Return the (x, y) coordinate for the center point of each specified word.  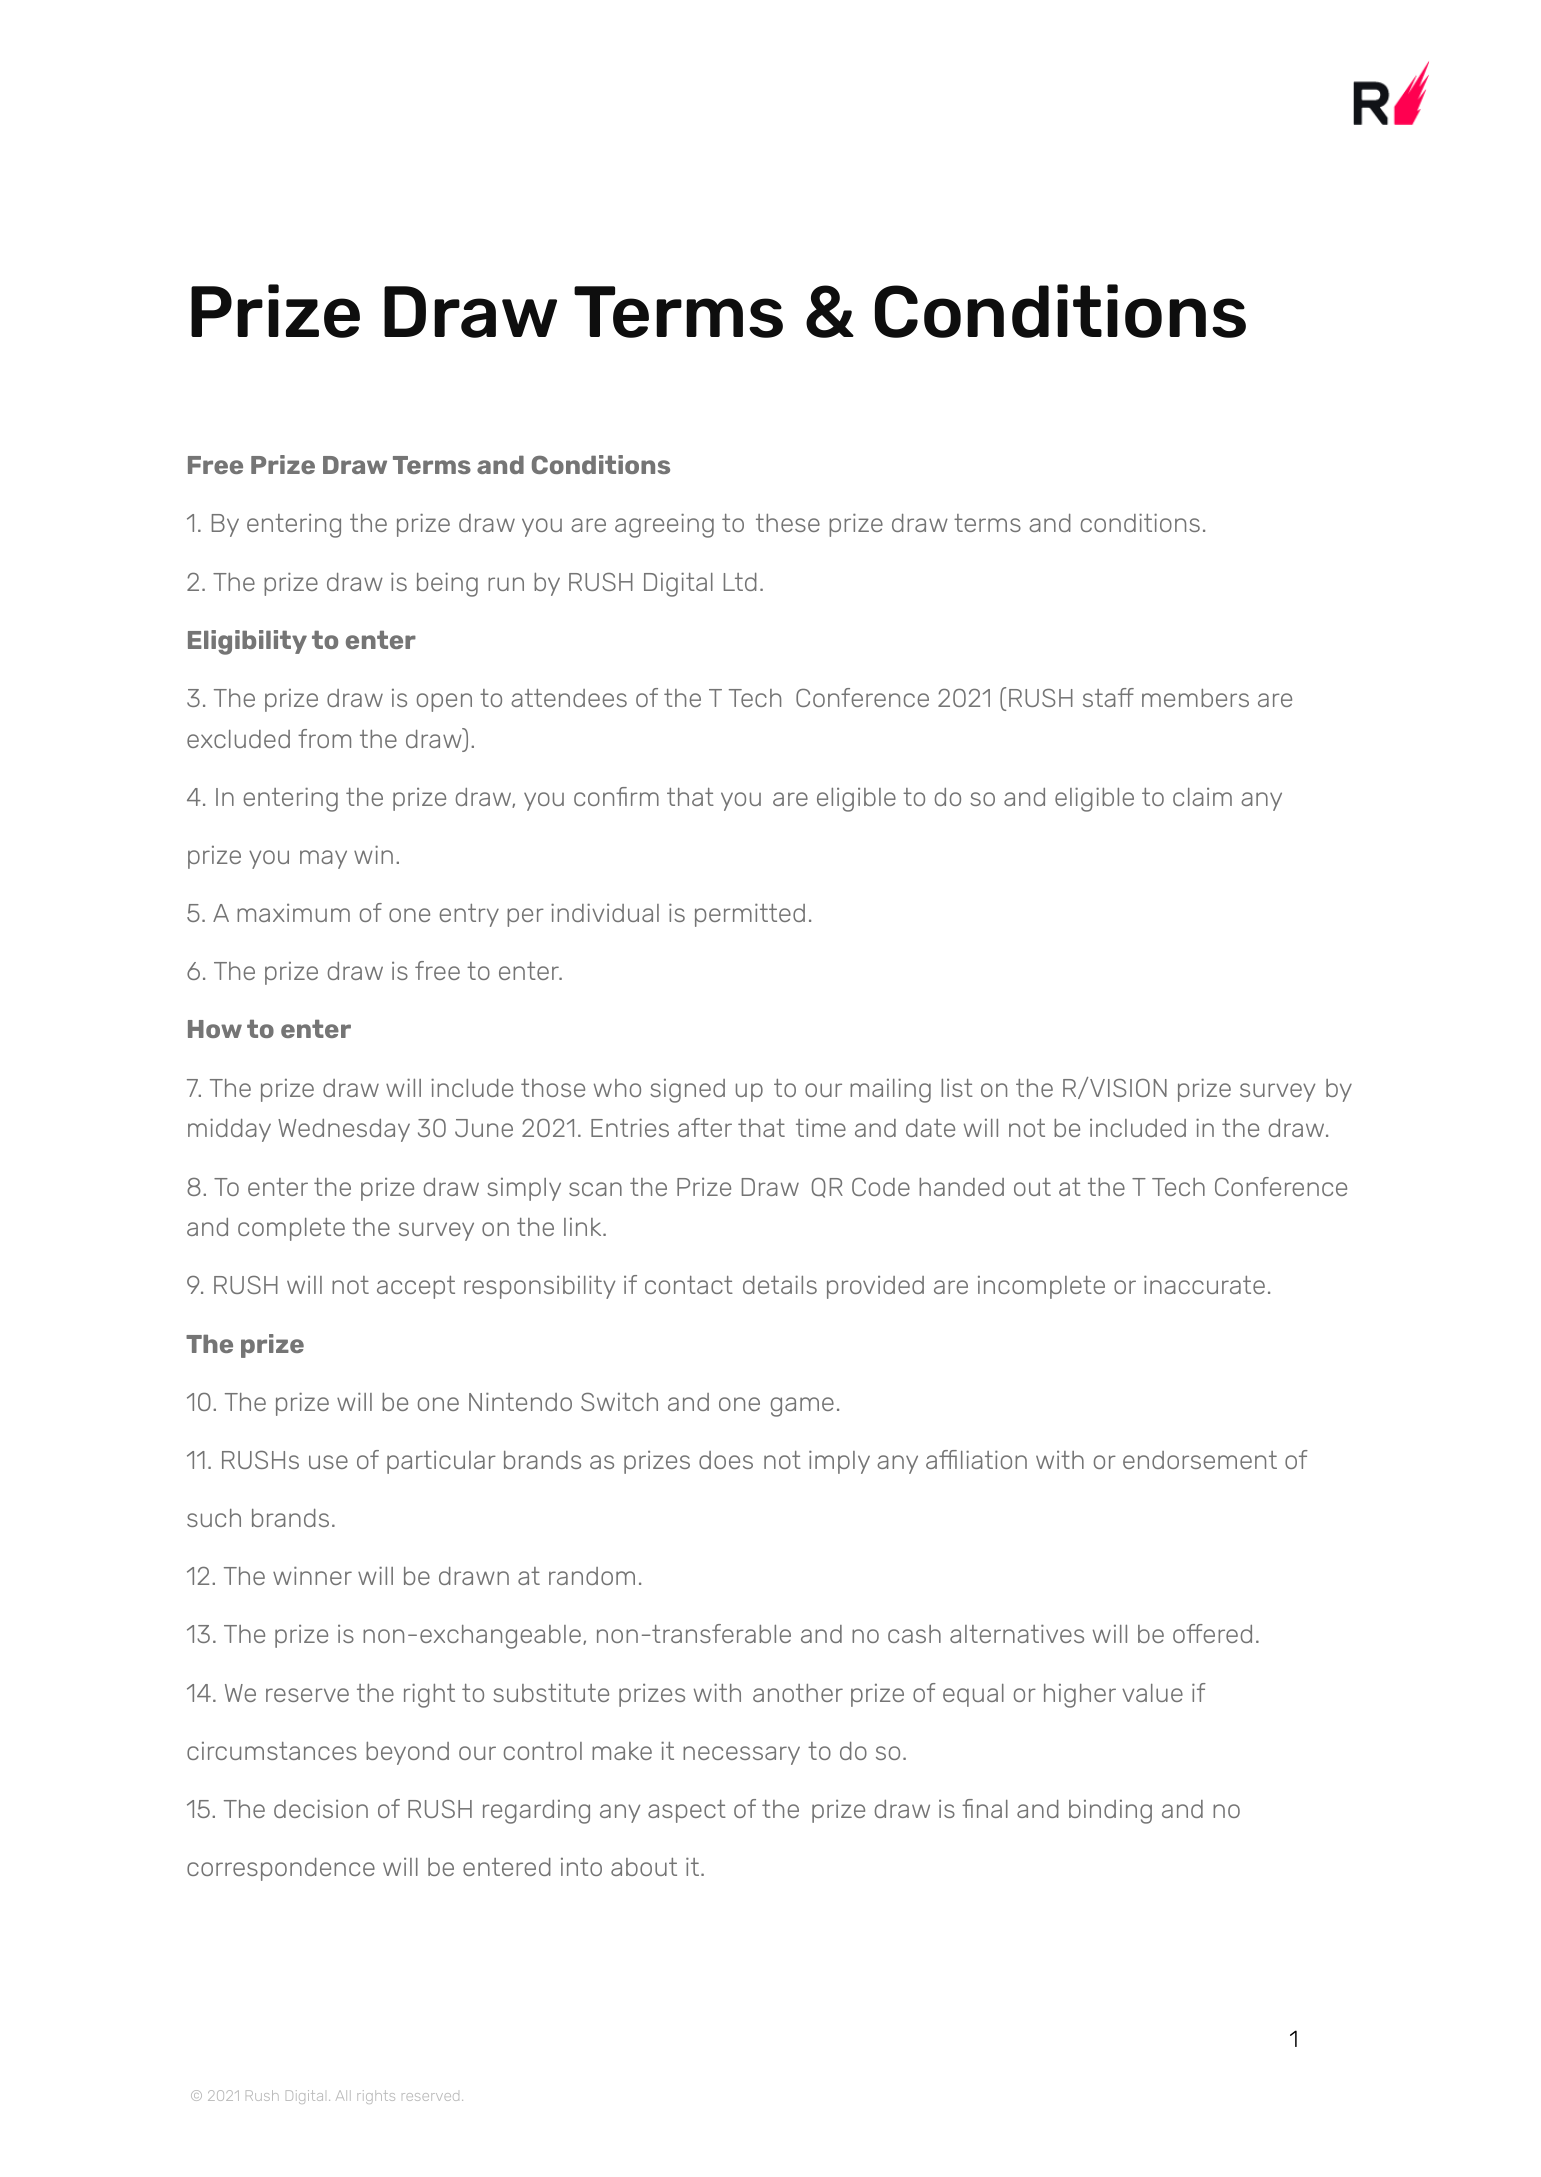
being (447, 585)
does (726, 1460)
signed (687, 1091)
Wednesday (344, 1130)
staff (1108, 697)
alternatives (1017, 1634)
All (343, 2095)
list (957, 1088)
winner (312, 1576)
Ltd (740, 582)
